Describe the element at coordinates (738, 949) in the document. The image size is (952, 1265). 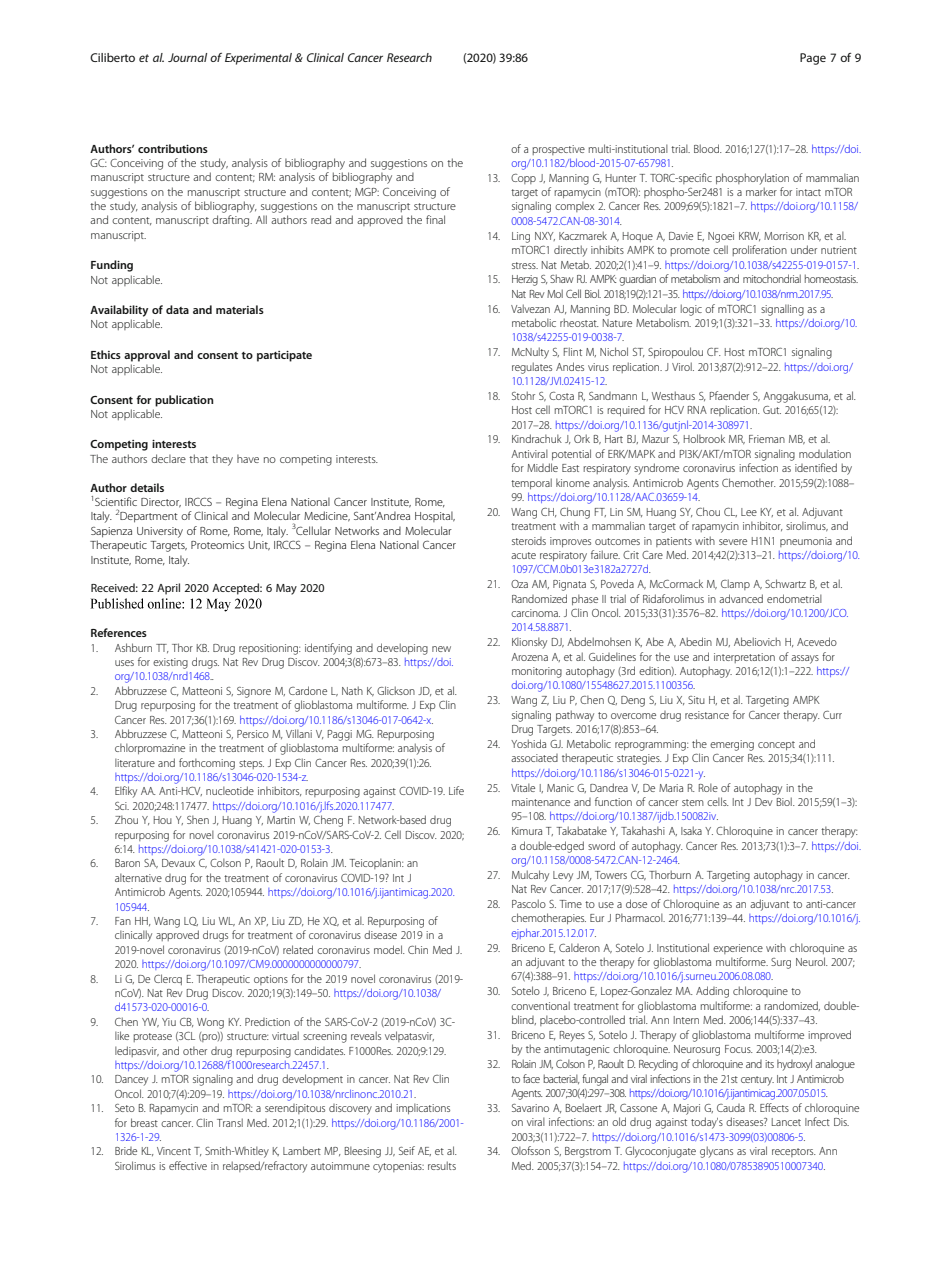
I see `experience` at that location.
